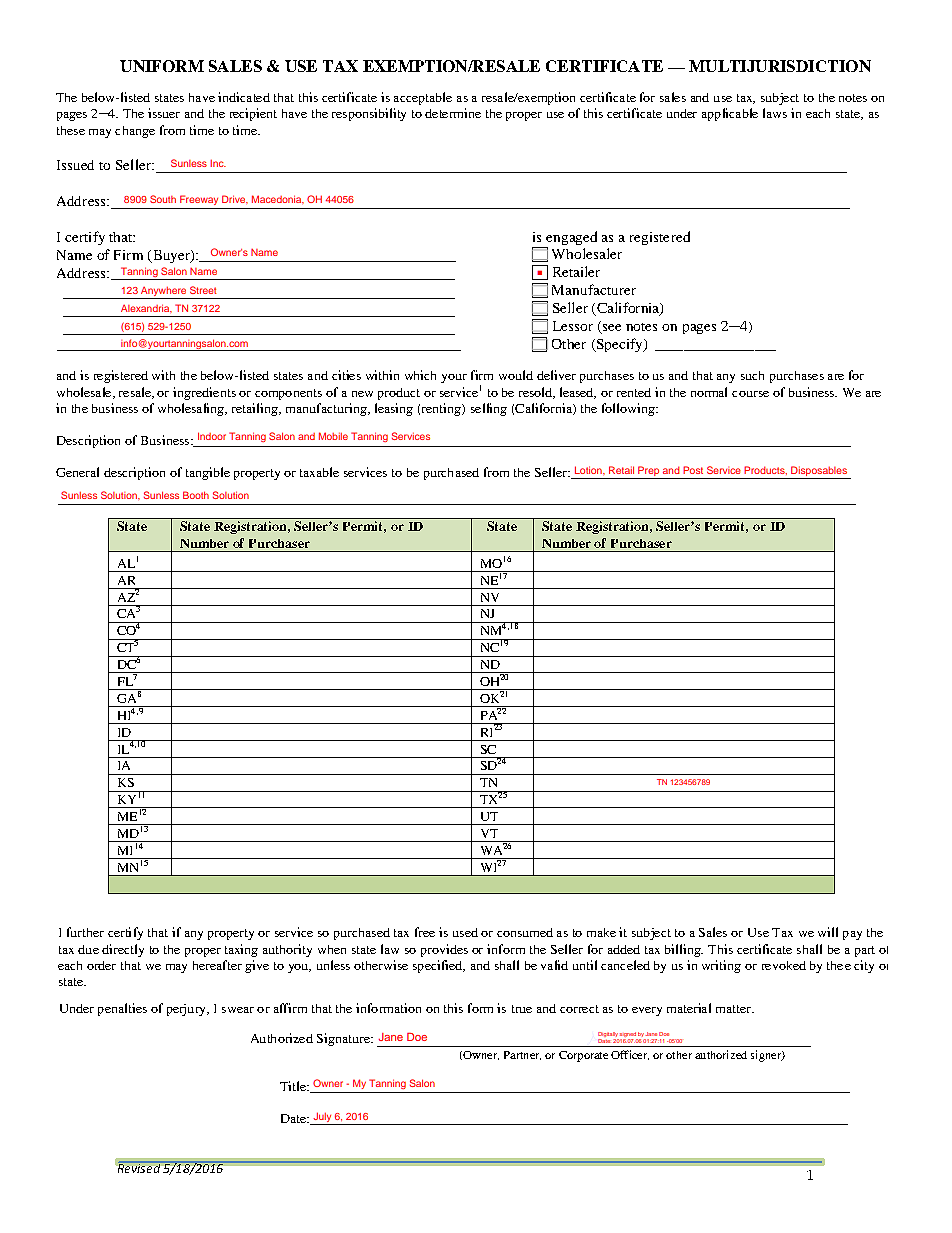 Image resolution: width=952 pixels, height=1233 pixels. What do you see at coordinates (583, 1056) in the image?
I see `Corporate` at bounding box center [583, 1056].
